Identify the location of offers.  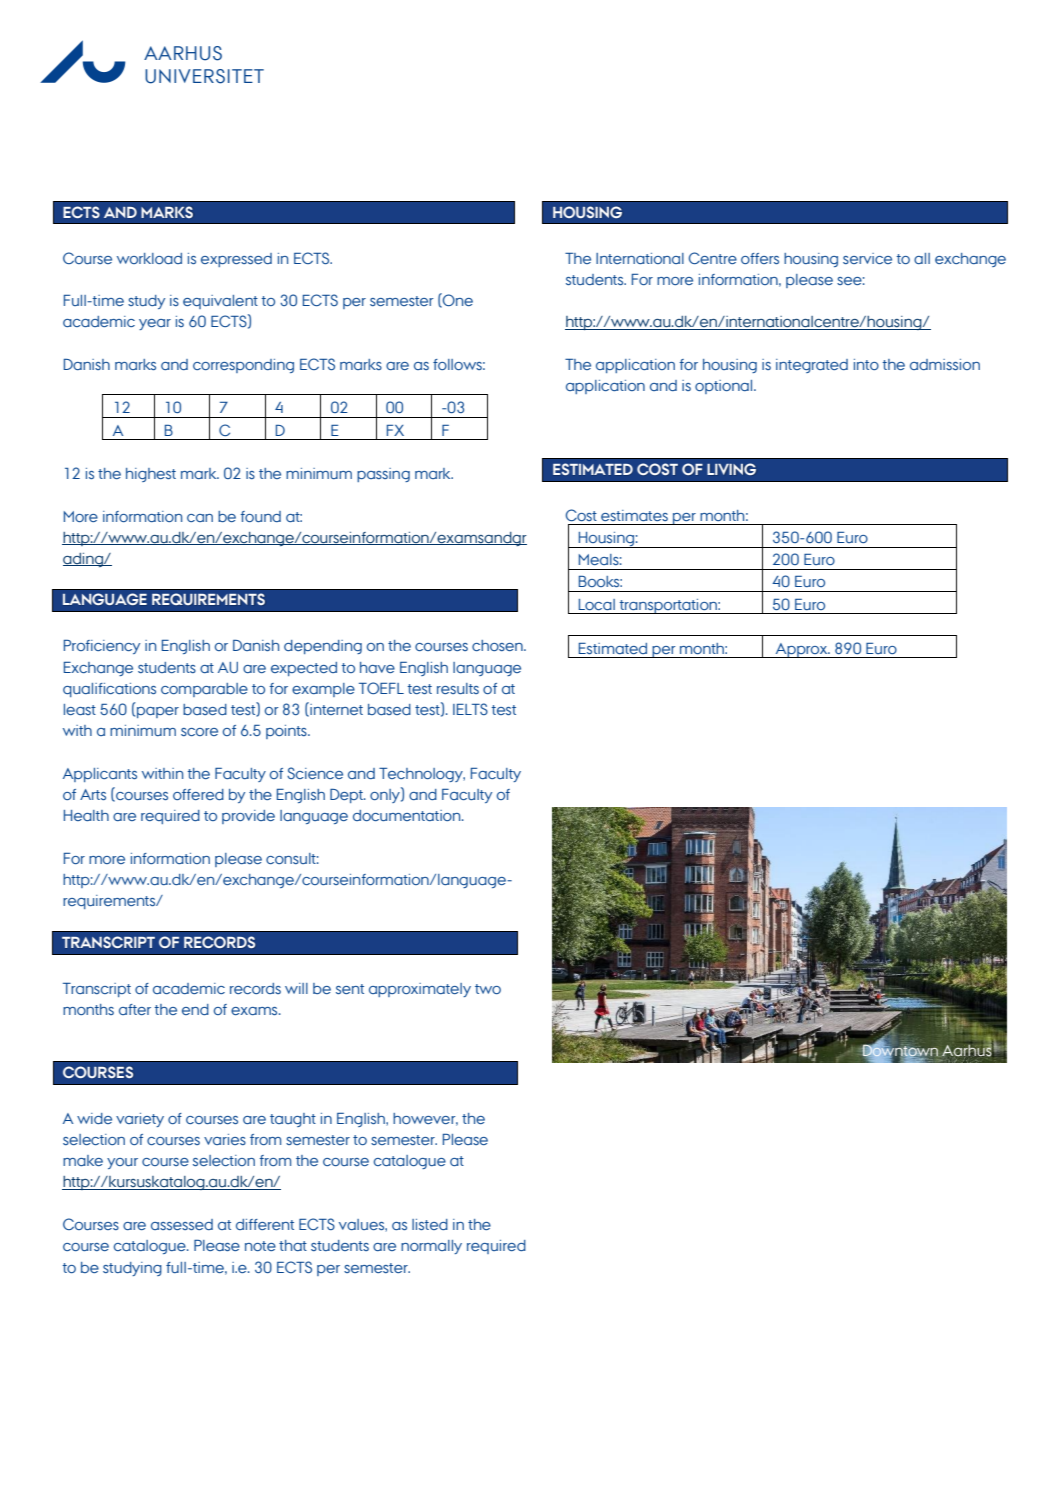
(760, 258).
